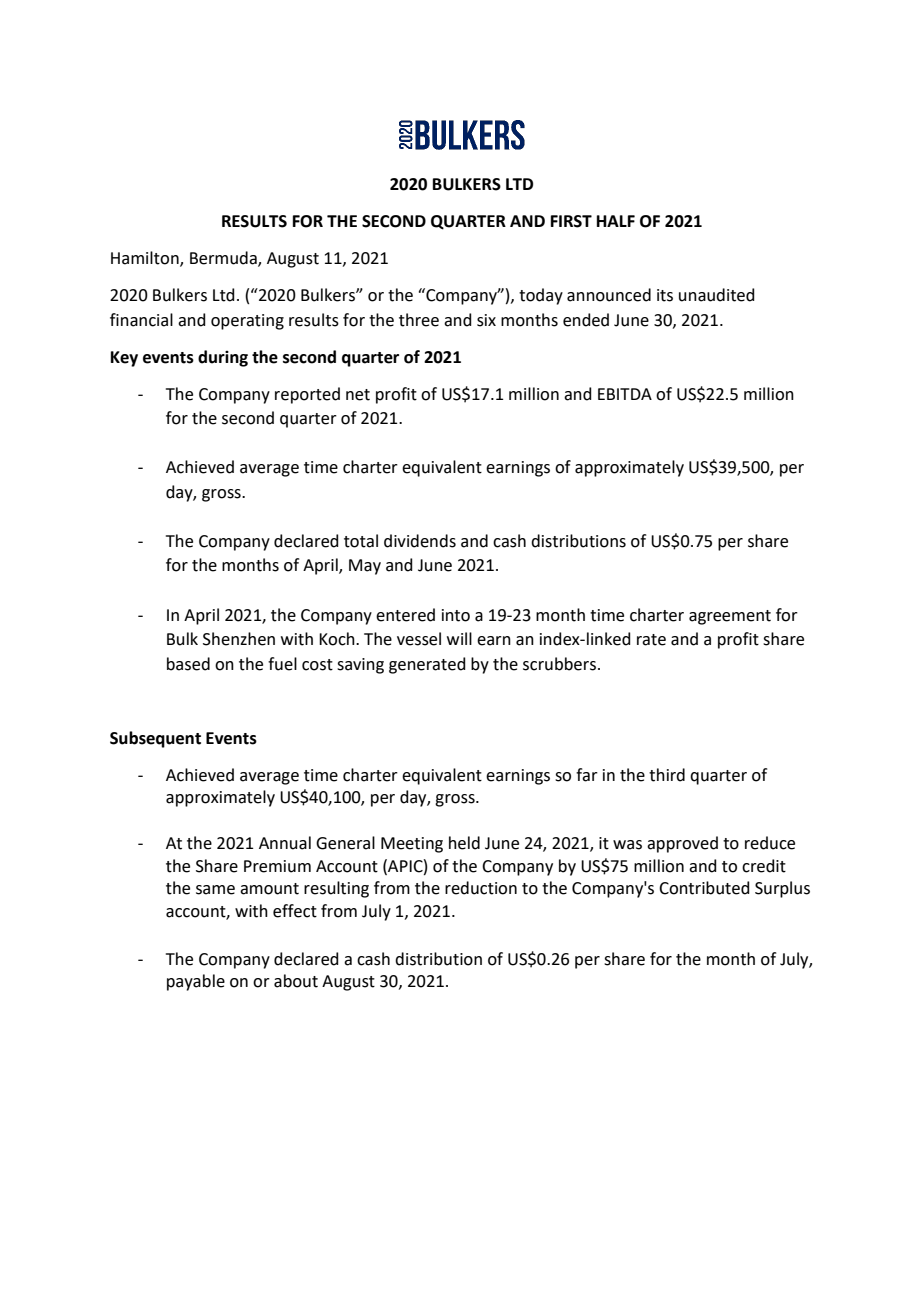  Describe the element at coordinates (625, 394) in the screenshot. I see `EBITDA` at that location.
